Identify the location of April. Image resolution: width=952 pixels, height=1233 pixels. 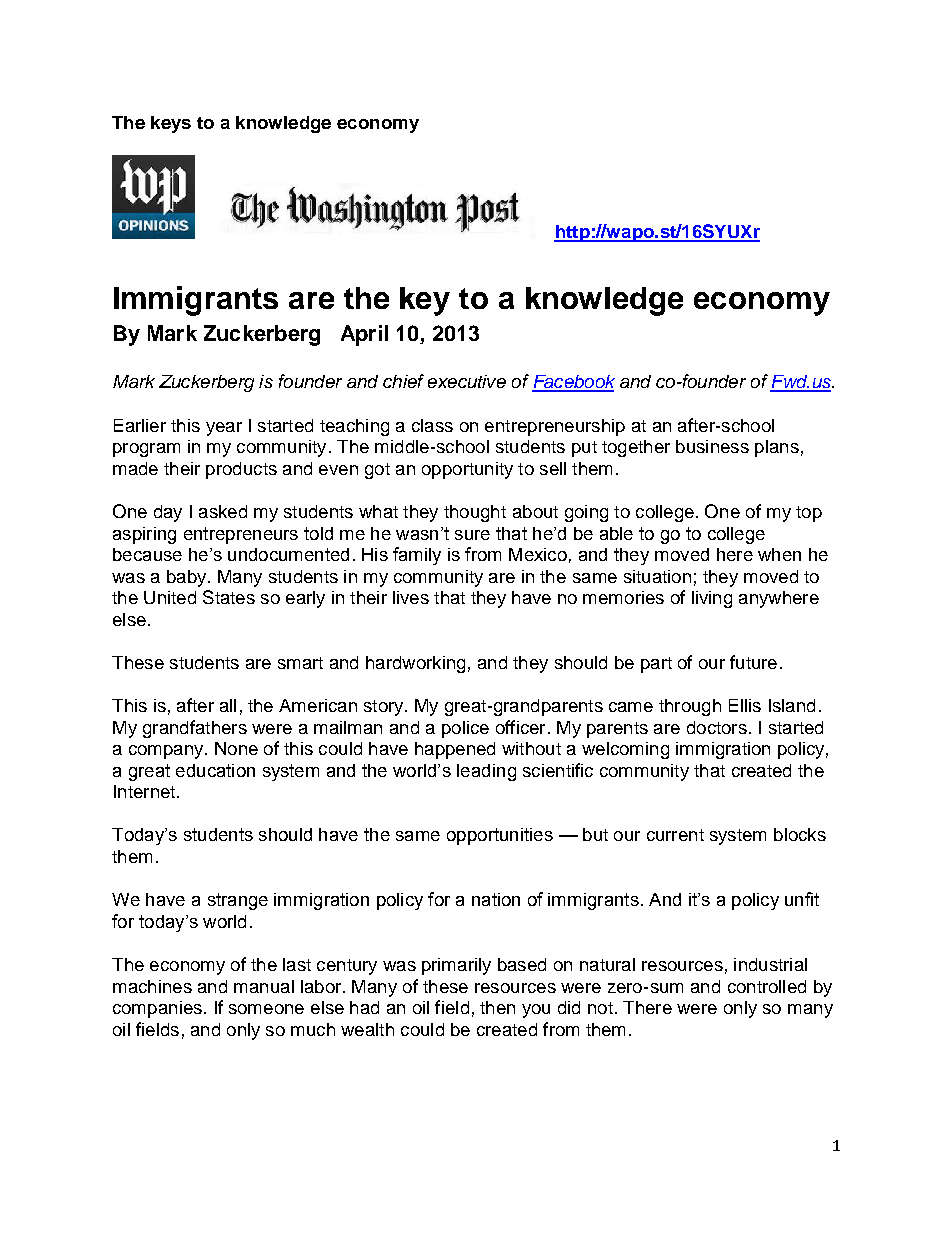
(364, 335).
